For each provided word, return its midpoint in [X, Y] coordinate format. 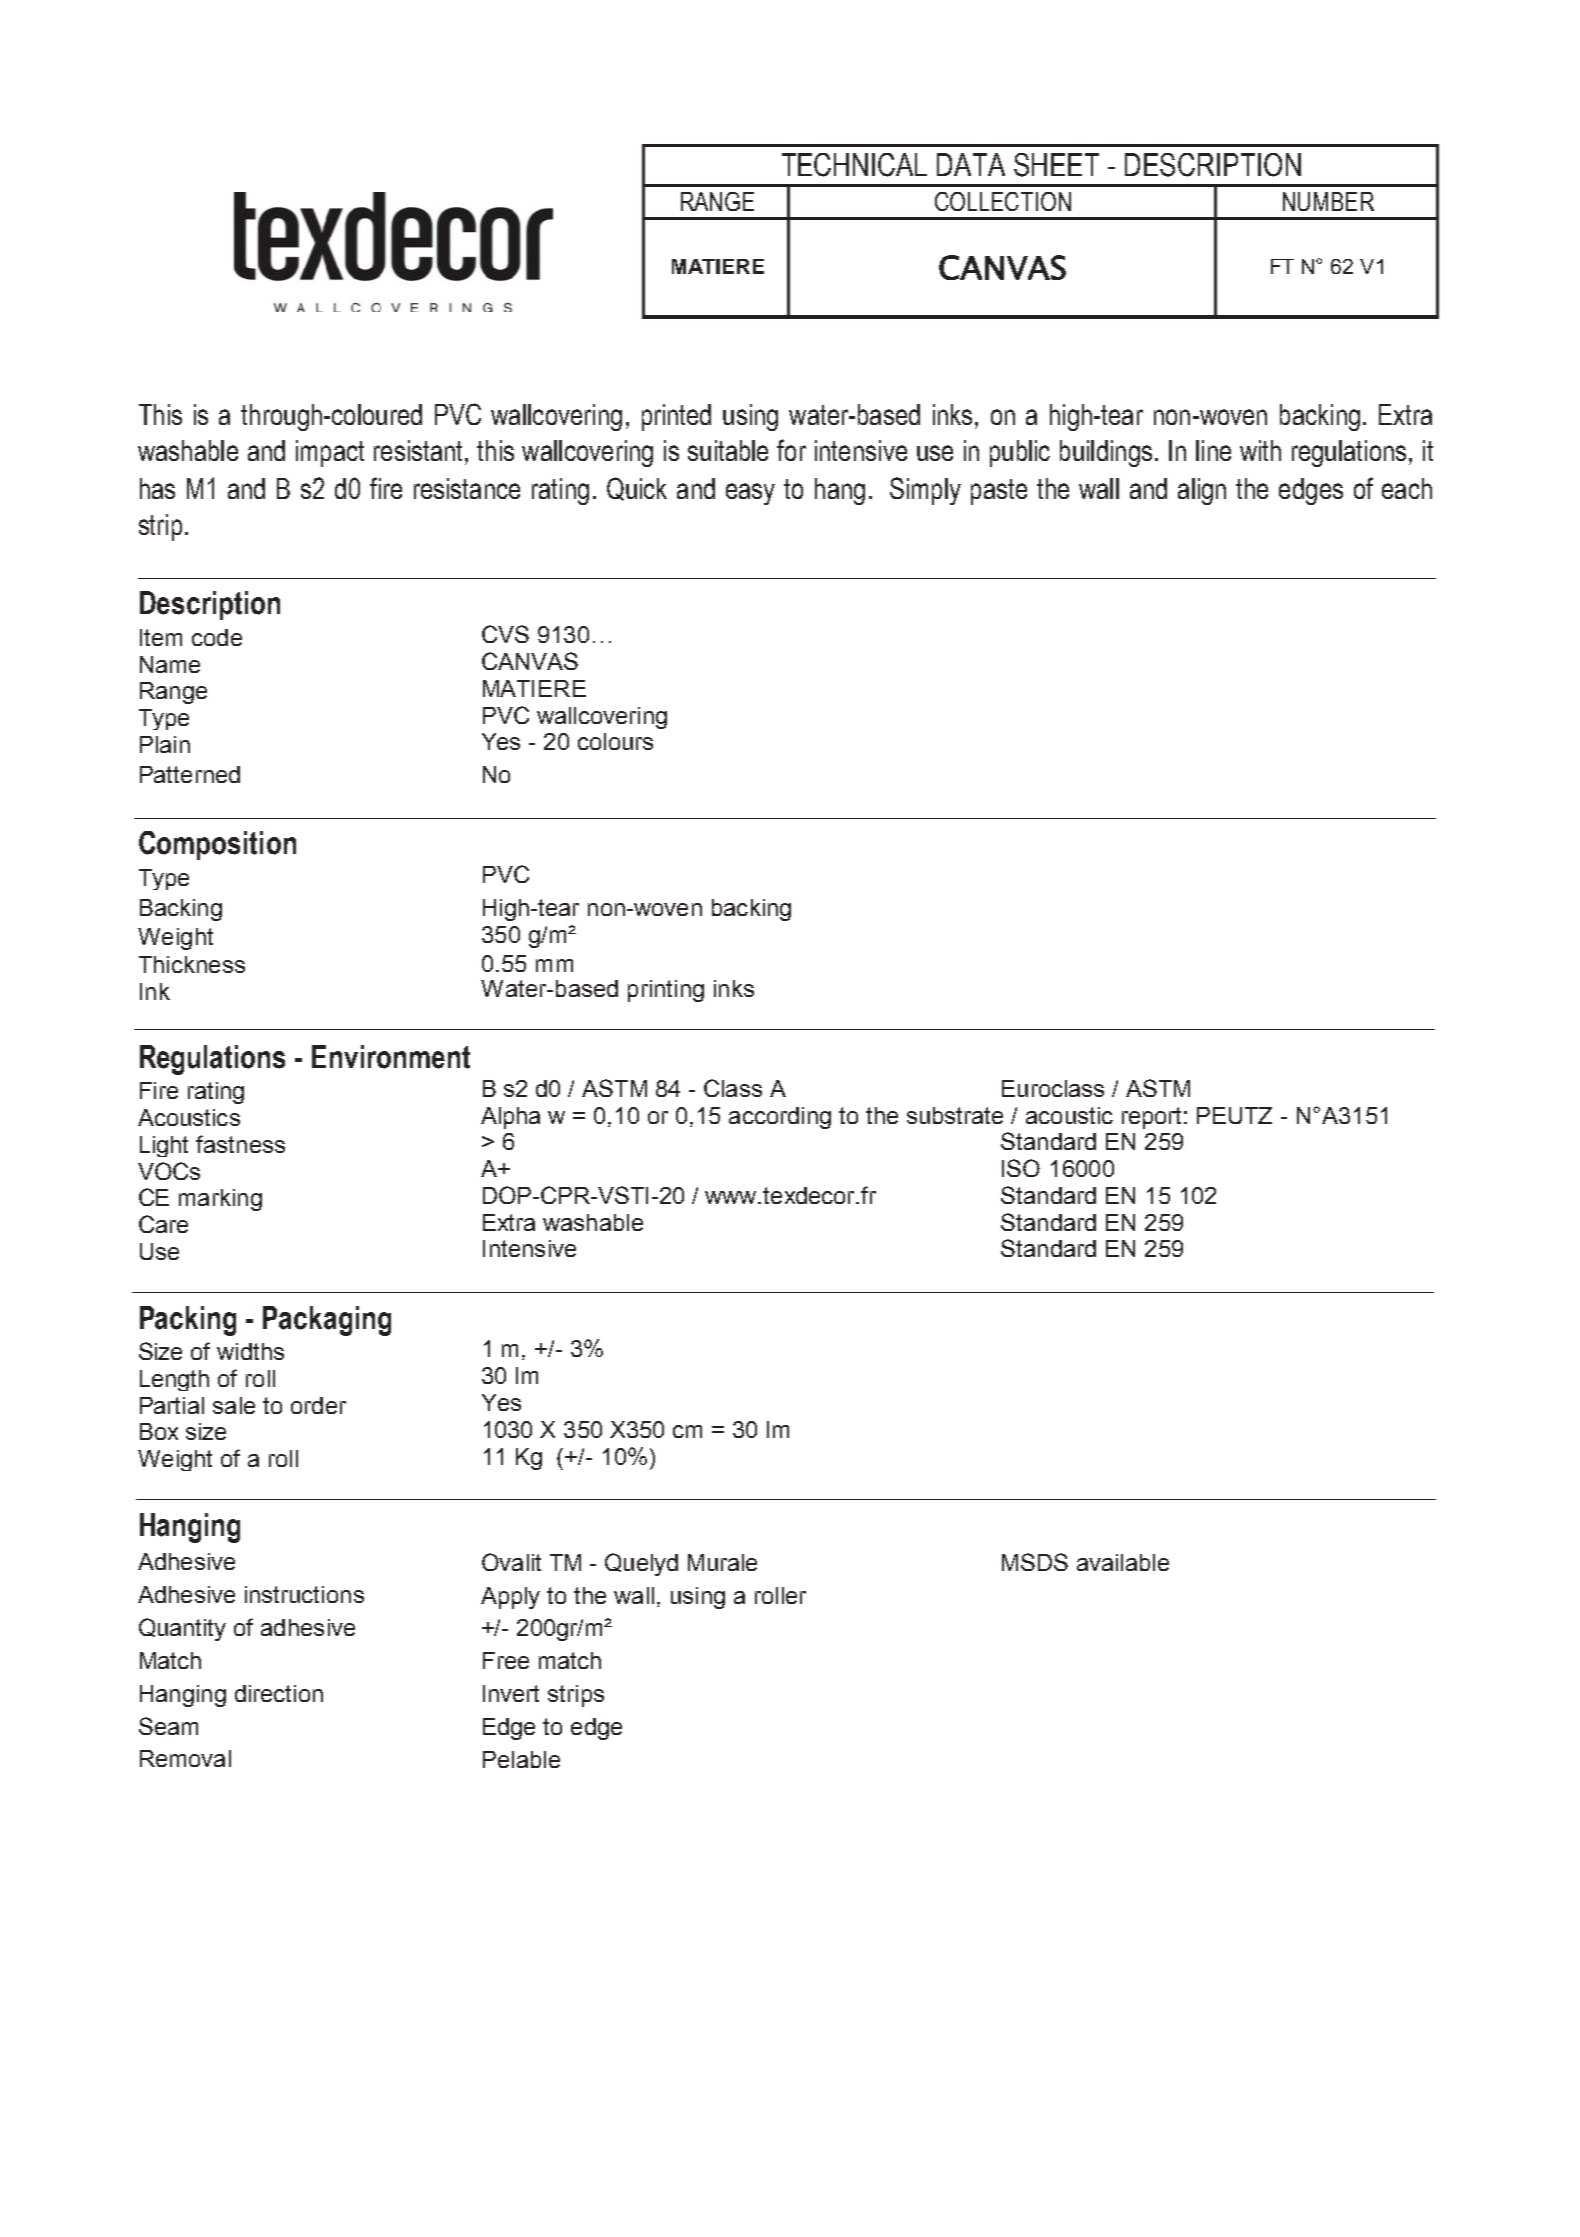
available [1123, 1562]
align [1202, 491]
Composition [217, 845]
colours [615, 741]
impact [330, 453]
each [1407, 488]
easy [750, 494]
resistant [420, 450]
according [780, 1118]
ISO [1021, 1168]
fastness [240, 1144]
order [318, 1405]
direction [279, 1693]
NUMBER [1328, 201]
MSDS [1035, 1562]
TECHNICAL [854, 165]
